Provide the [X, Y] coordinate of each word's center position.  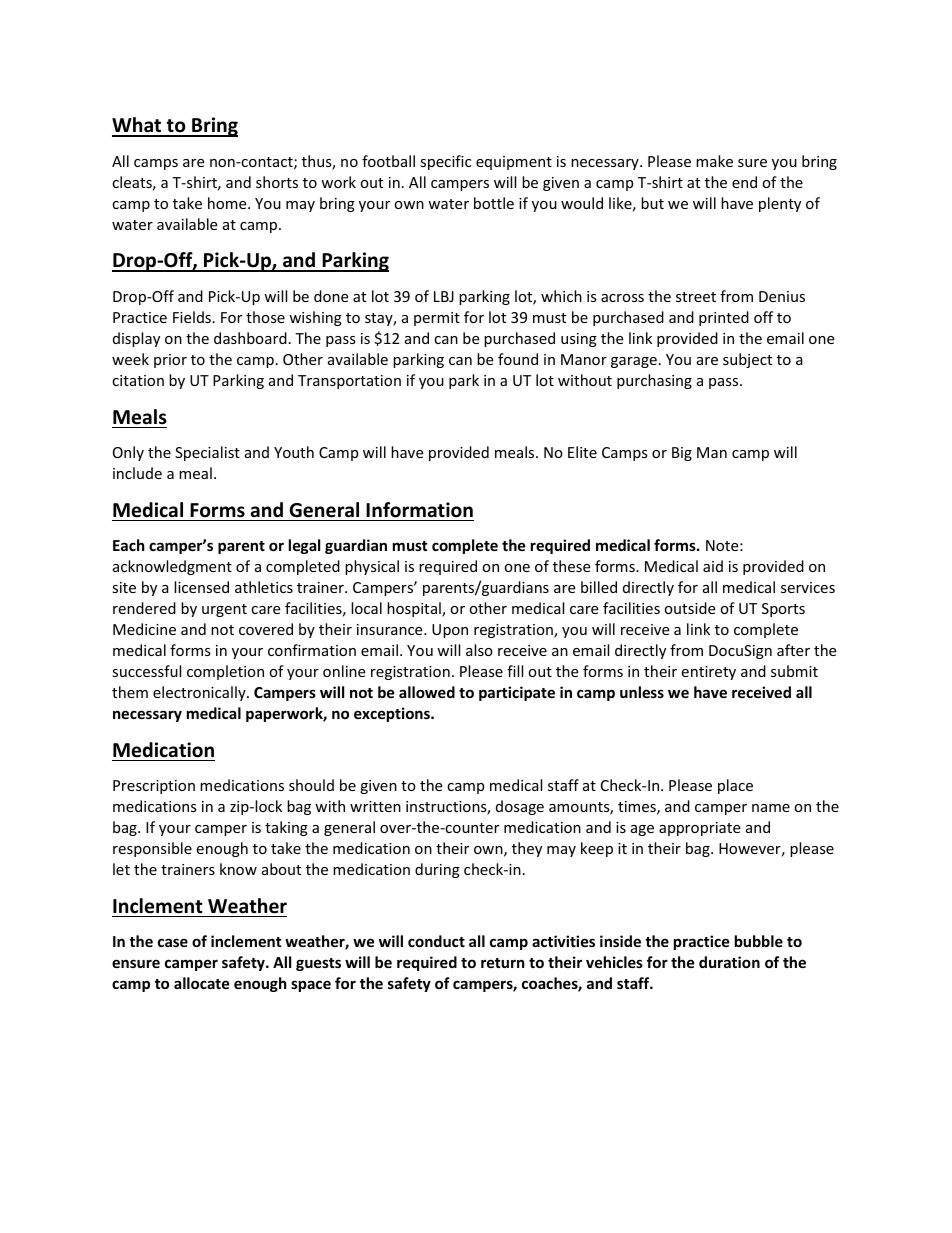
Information [419, 510]
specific [445, 162]
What [138, 126]
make [714, 161]
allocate [202, 983]
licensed [201, 587]
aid [713, 566]
